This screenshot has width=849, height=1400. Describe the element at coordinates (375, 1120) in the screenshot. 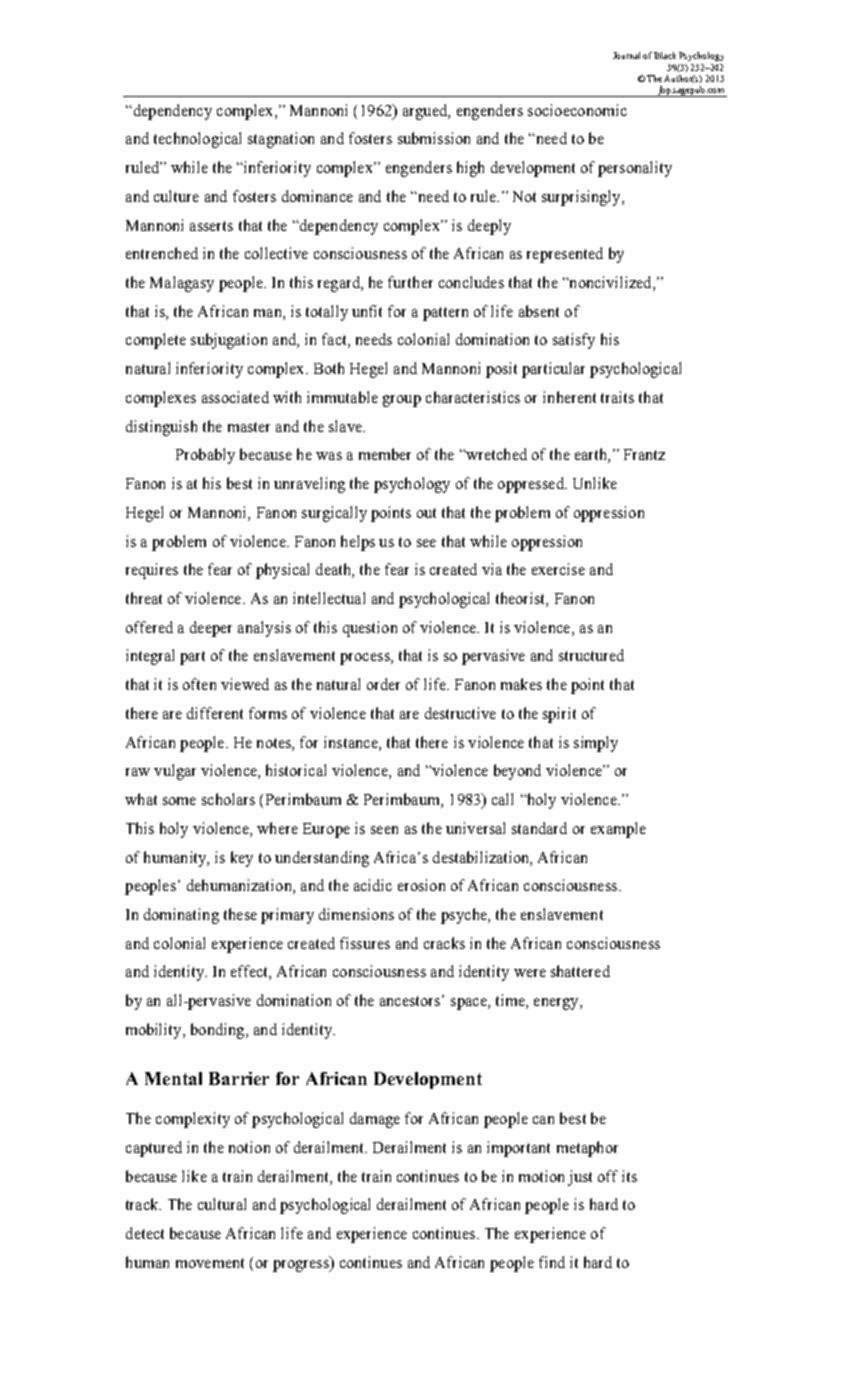

I see `damage` at that location.
